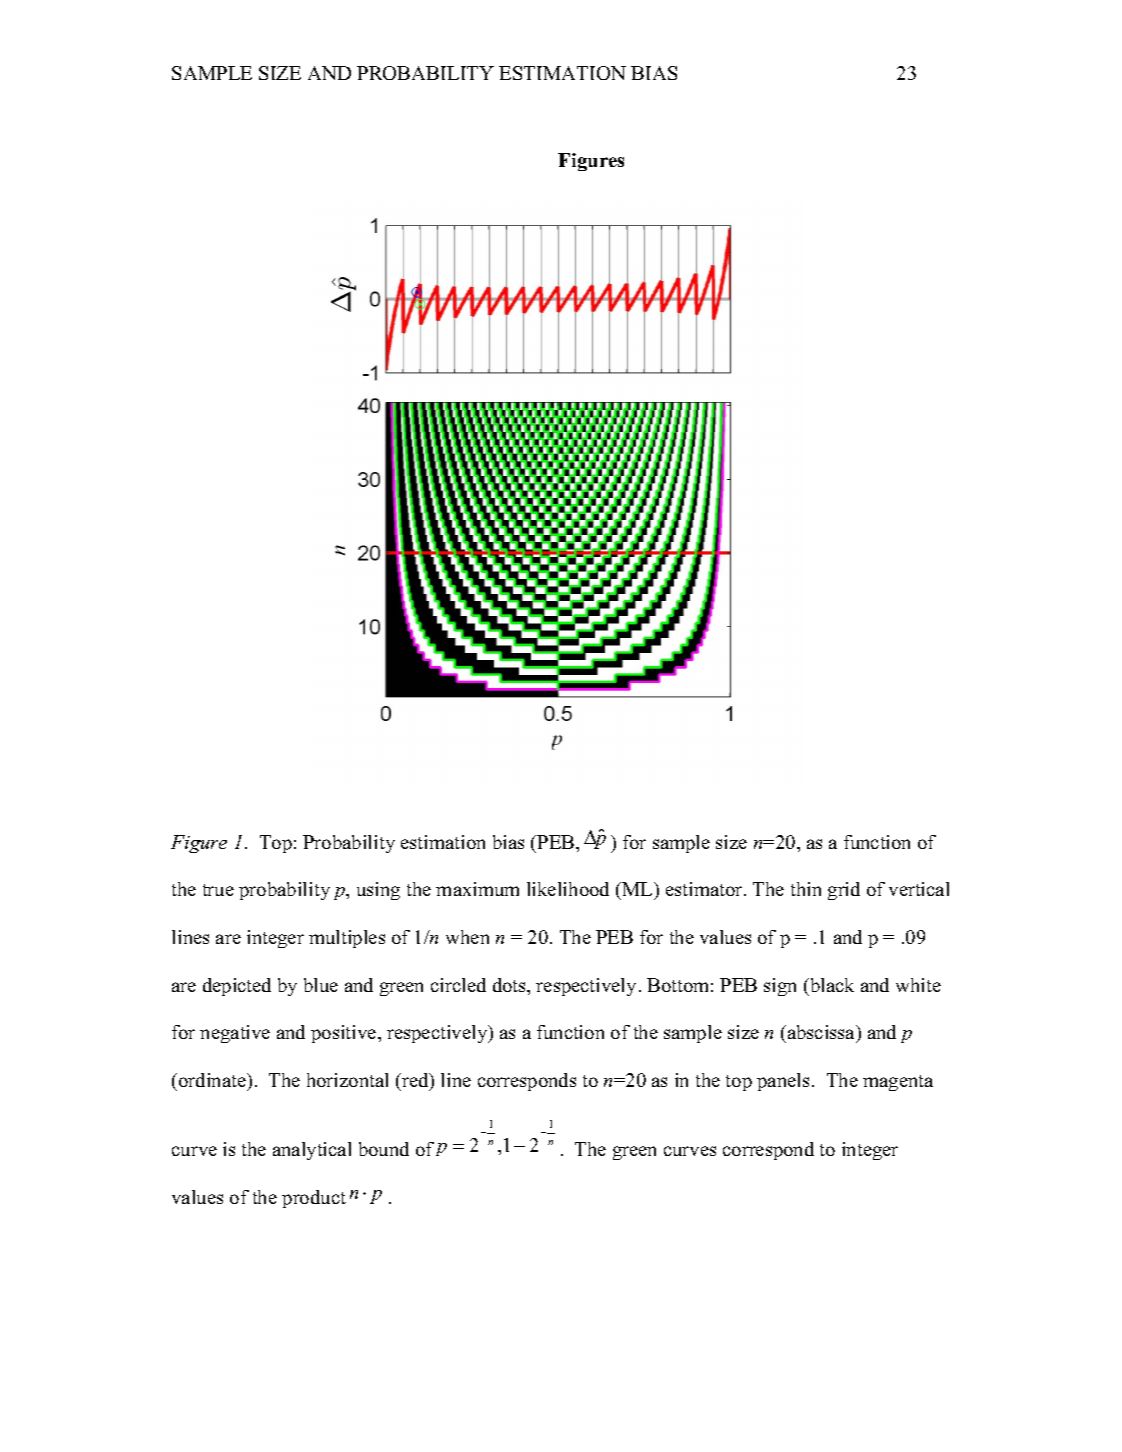 Image resolution: width=1122 pixels, height=1452 pixels. Describe the element at coordinates (844, 891) in the document. I see `grid` at that location.
